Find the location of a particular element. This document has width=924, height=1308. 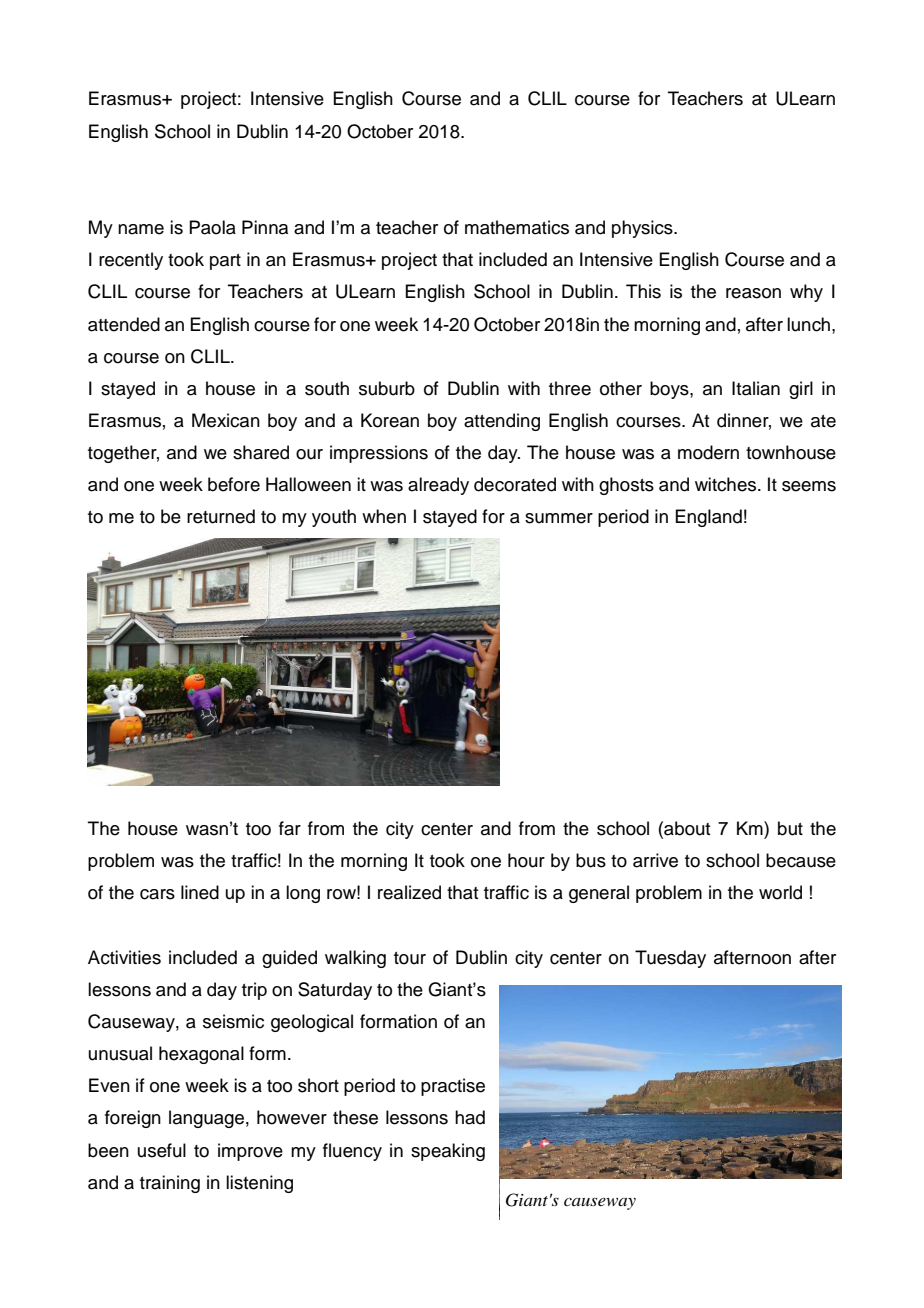

lined is located at coordinates (200, 892).
